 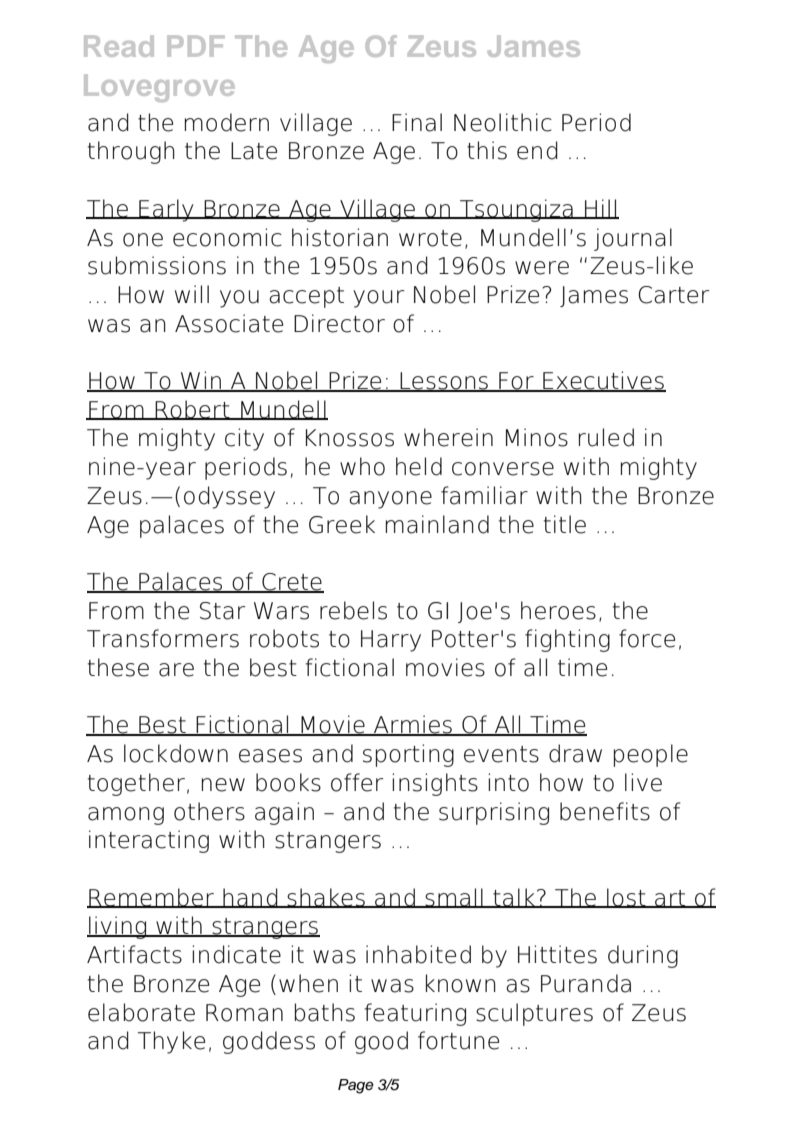 I want to click on Final, so click(x=417, y=122).
